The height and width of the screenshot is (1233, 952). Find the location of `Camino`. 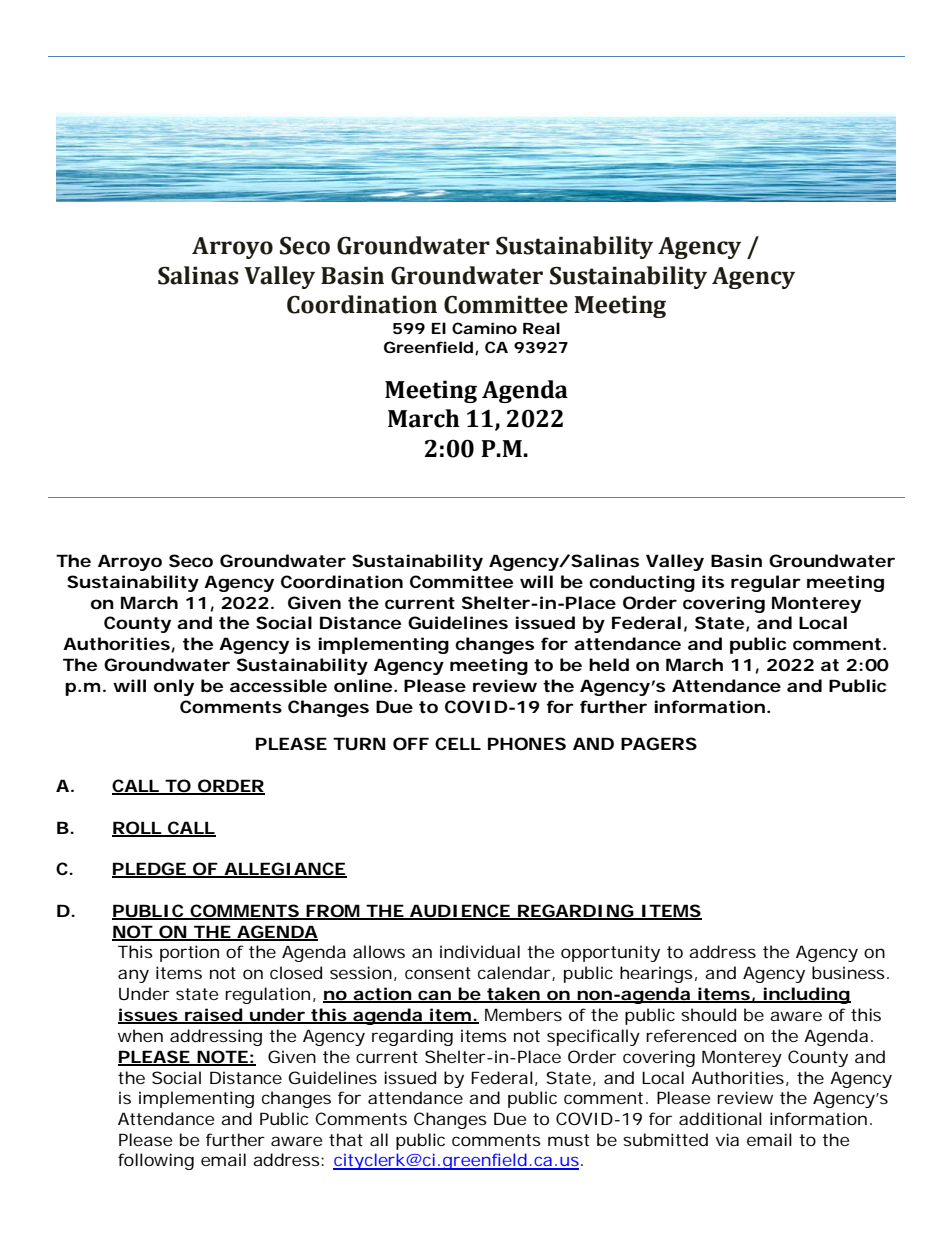

Camino is located at coordinates (484, 328).
